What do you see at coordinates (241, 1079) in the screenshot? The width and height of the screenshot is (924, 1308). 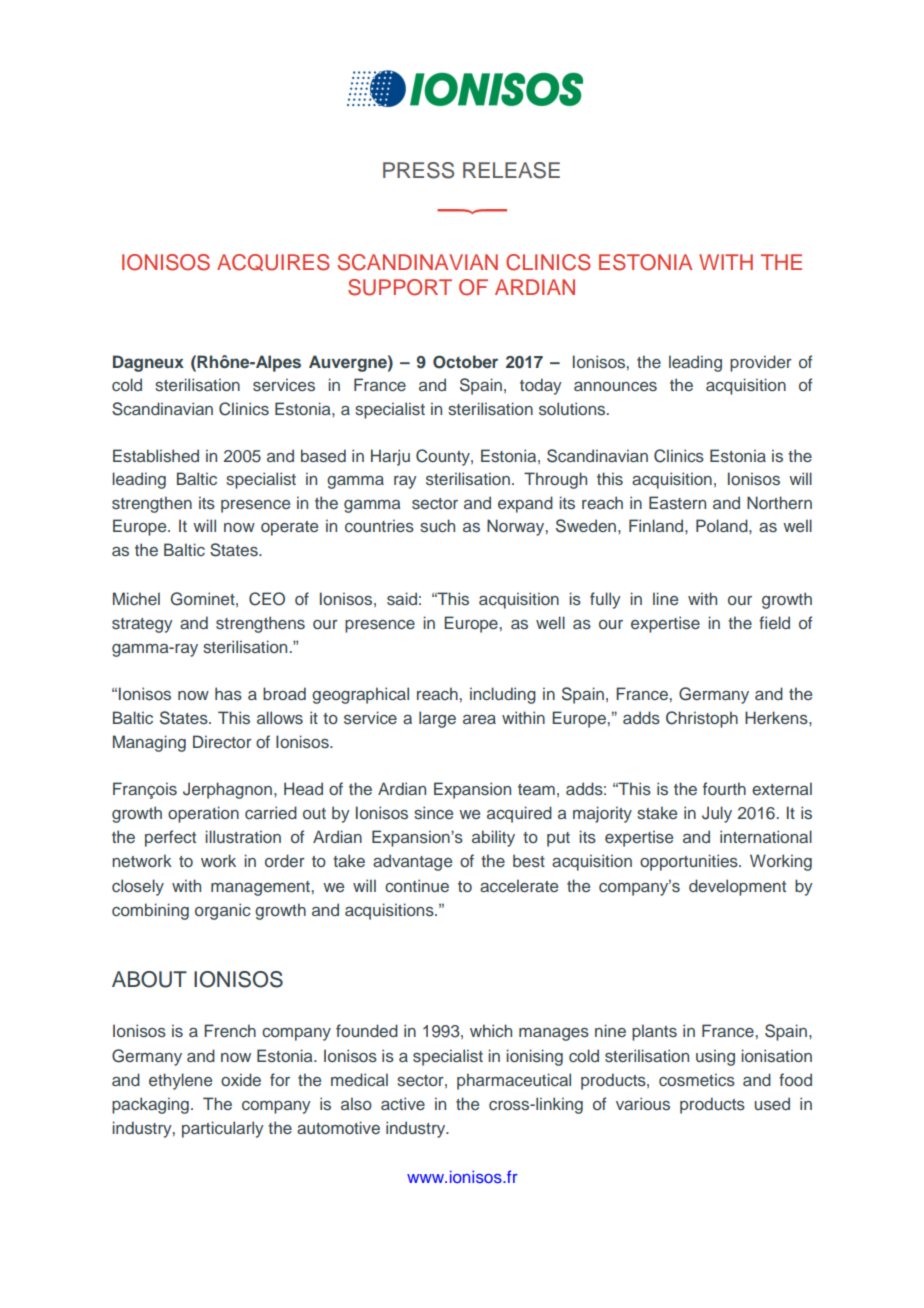 I see `oxide` at bounding box center [241, 1079].
